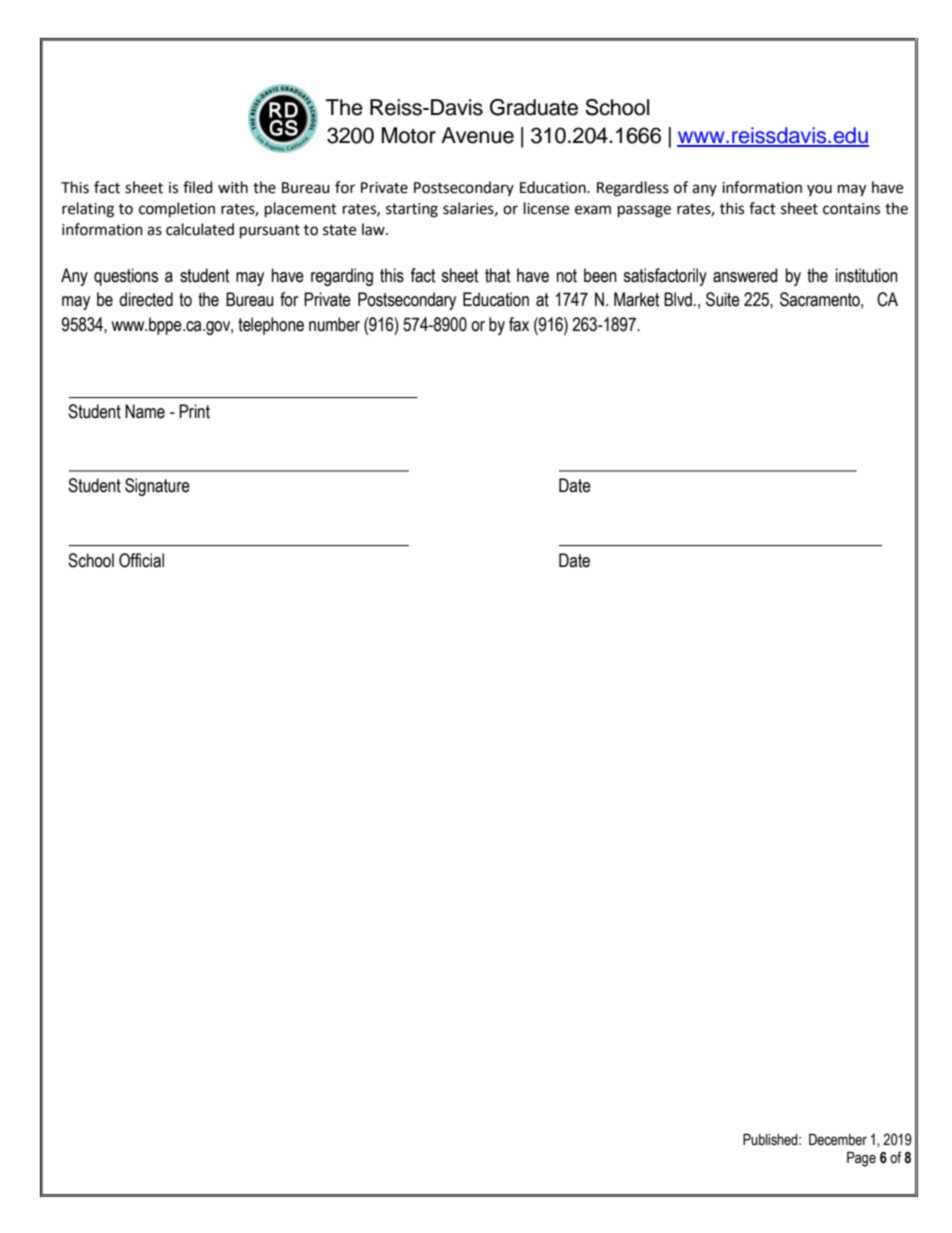 This screenshot has width=952, height=1233. Describe the element at coordinates (141, 560) in the screenshot. I see `Official` at that location.
